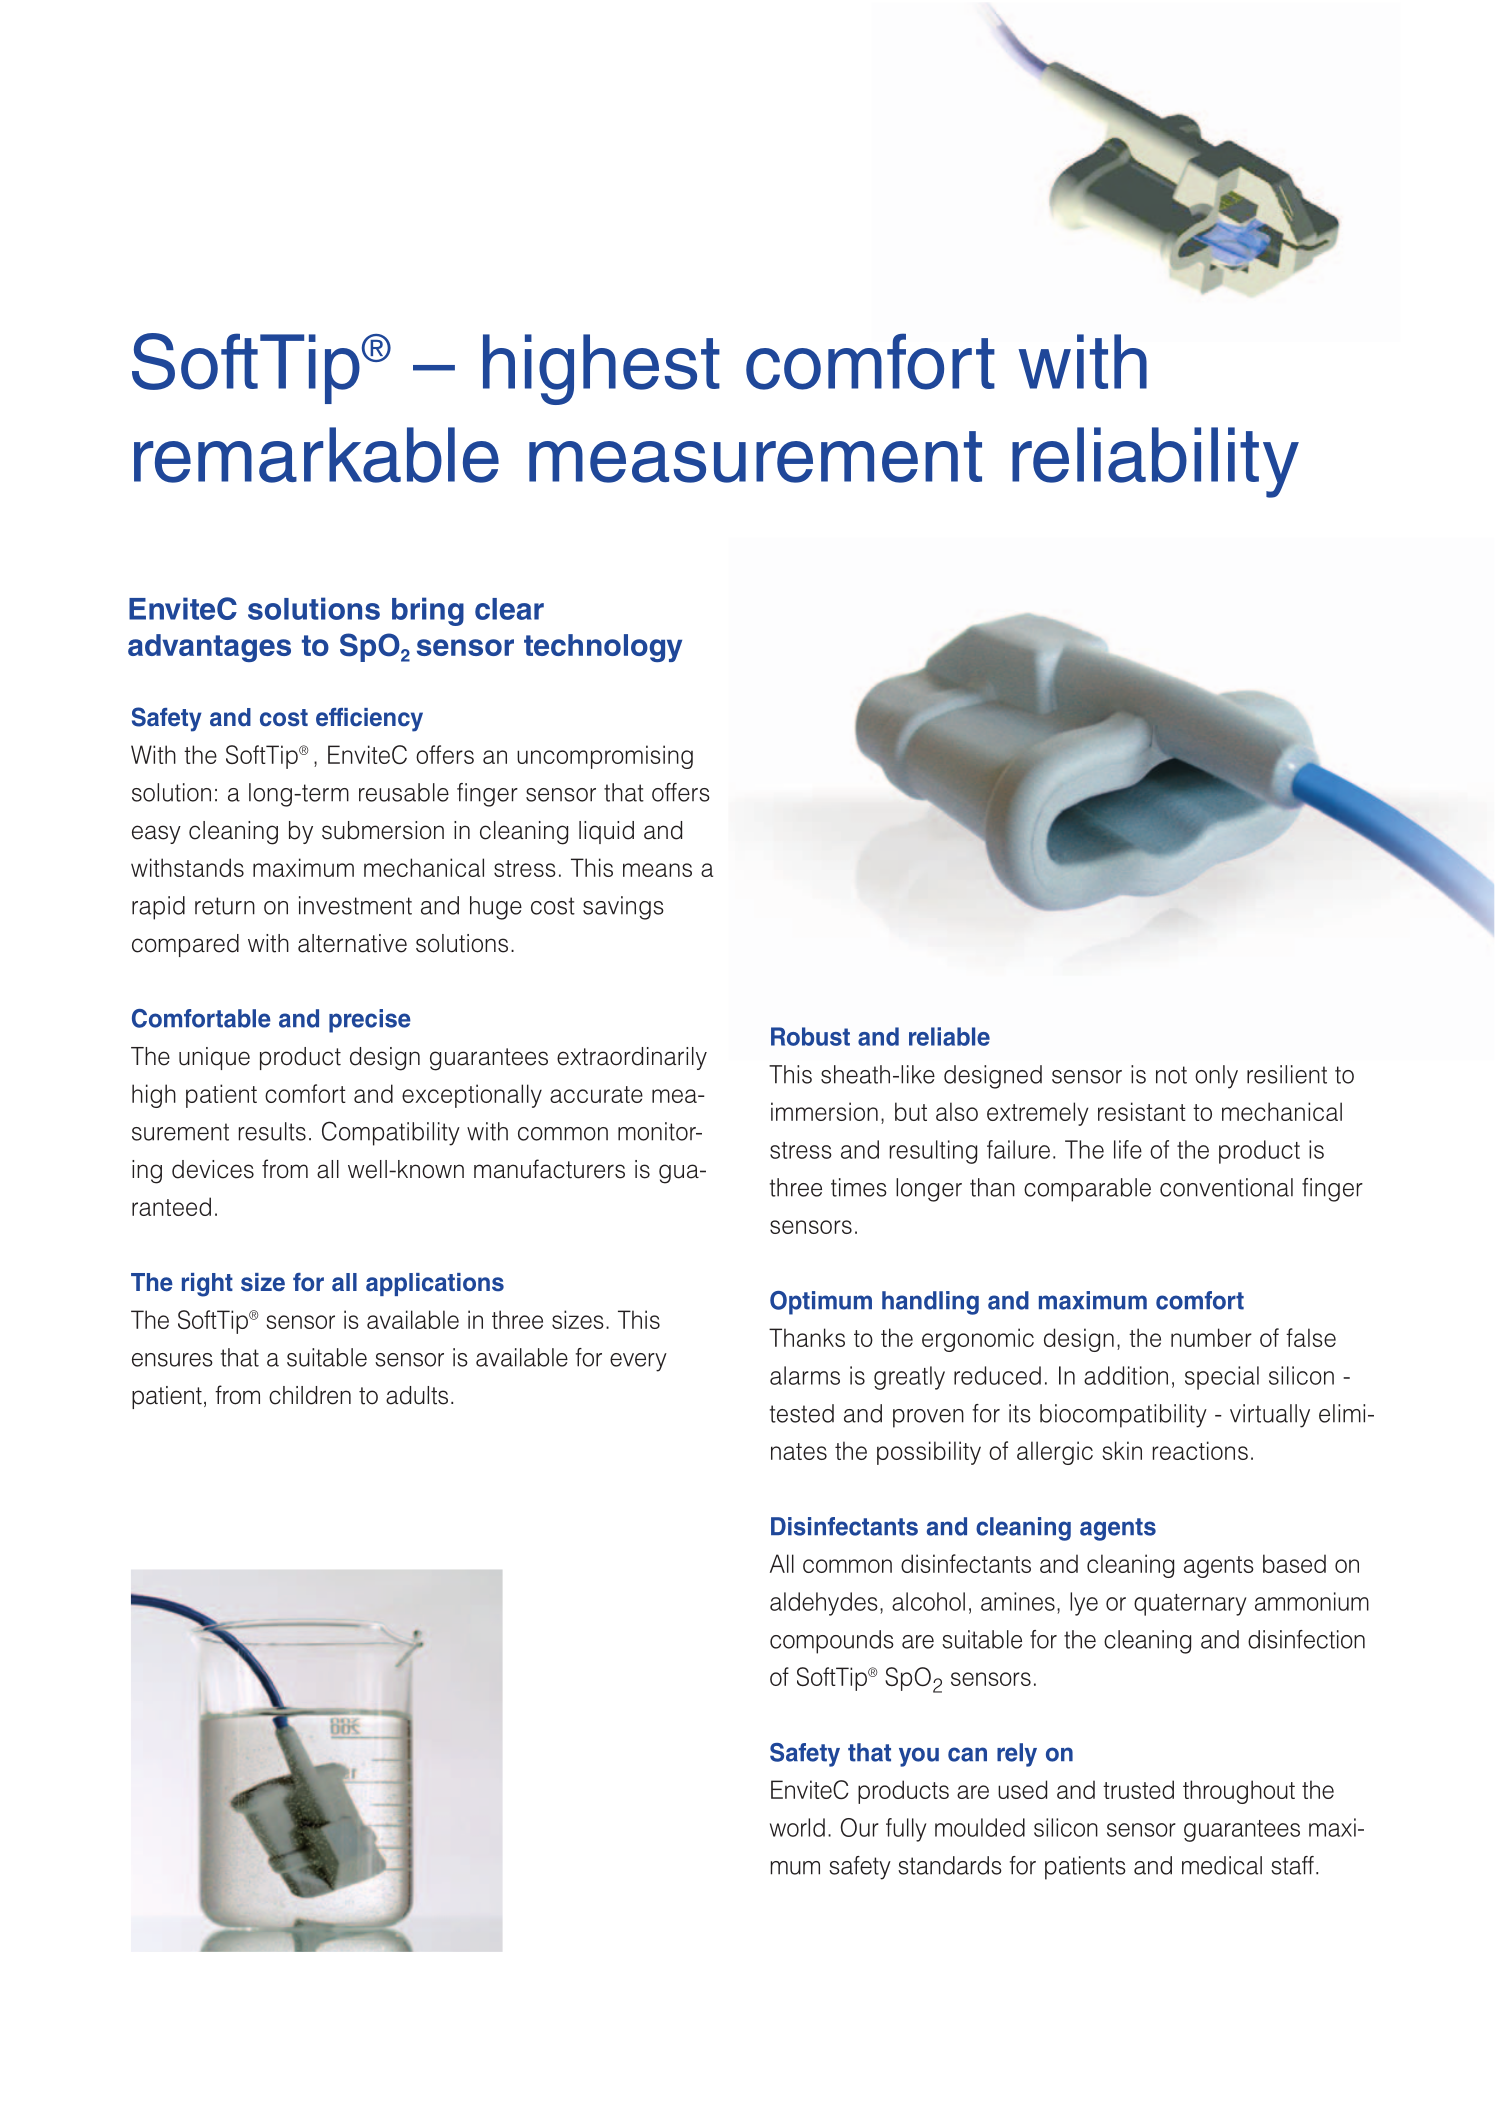 The height and width of the document is (2114, 1495). Describe the element at coordinates (824, 1111) in the document. I see `immersion` at that location.
